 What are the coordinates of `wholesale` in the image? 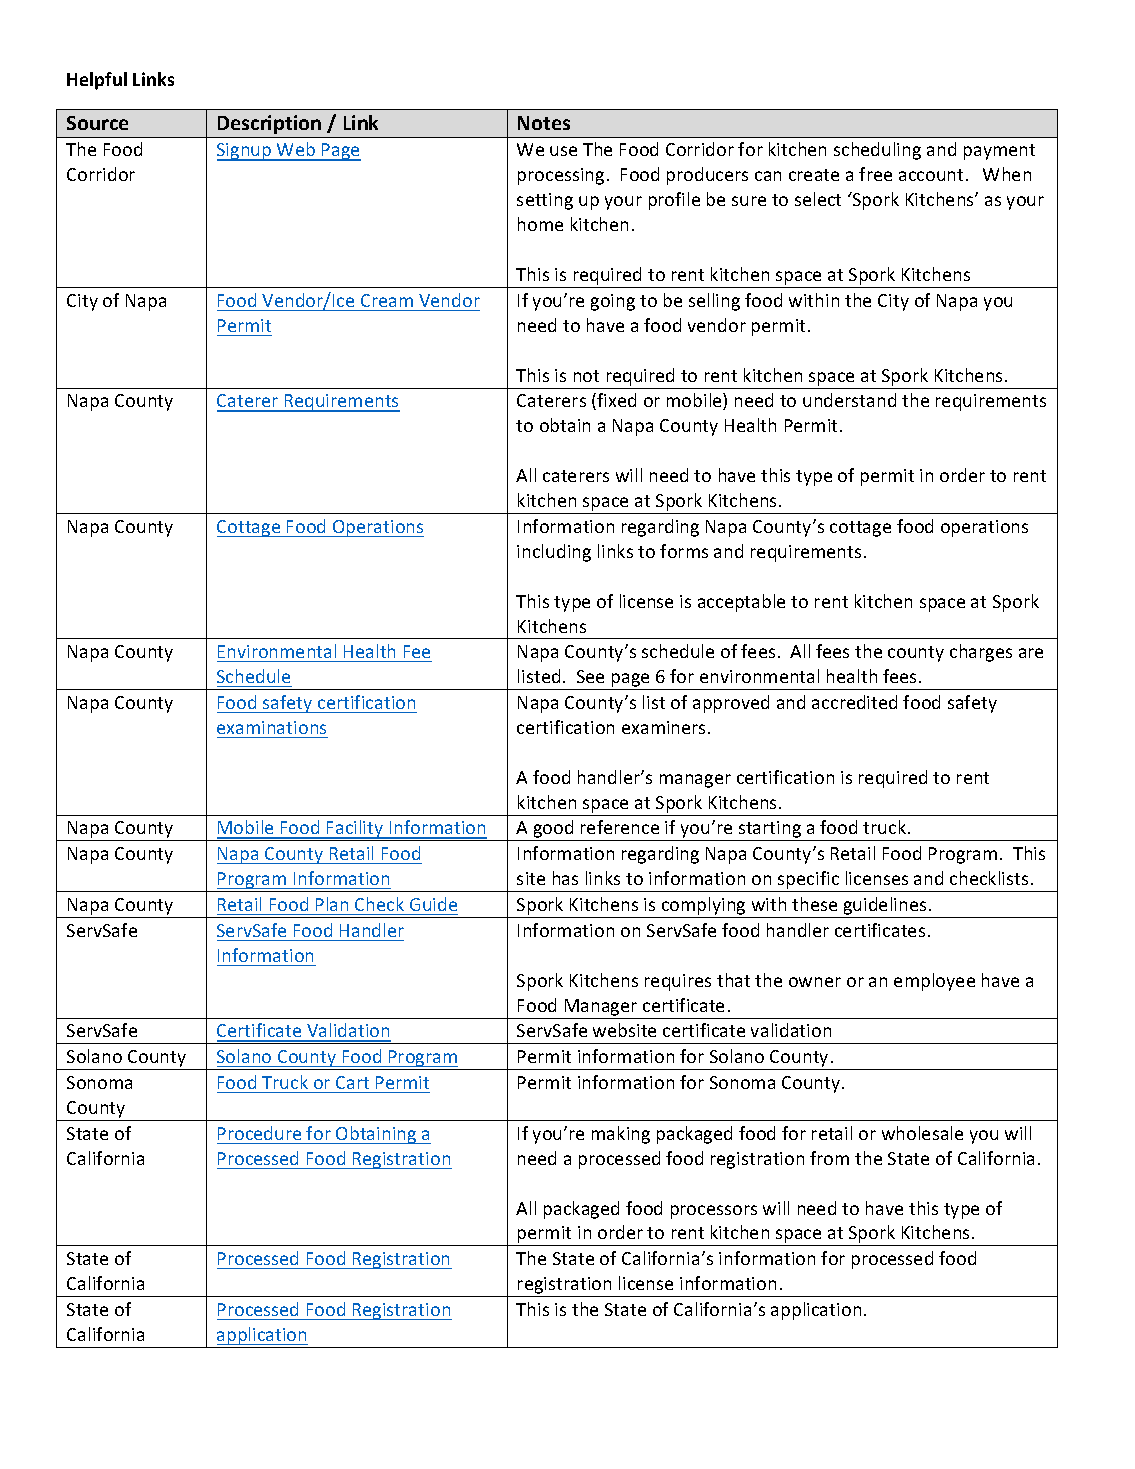 It's located at (922, 1133).
